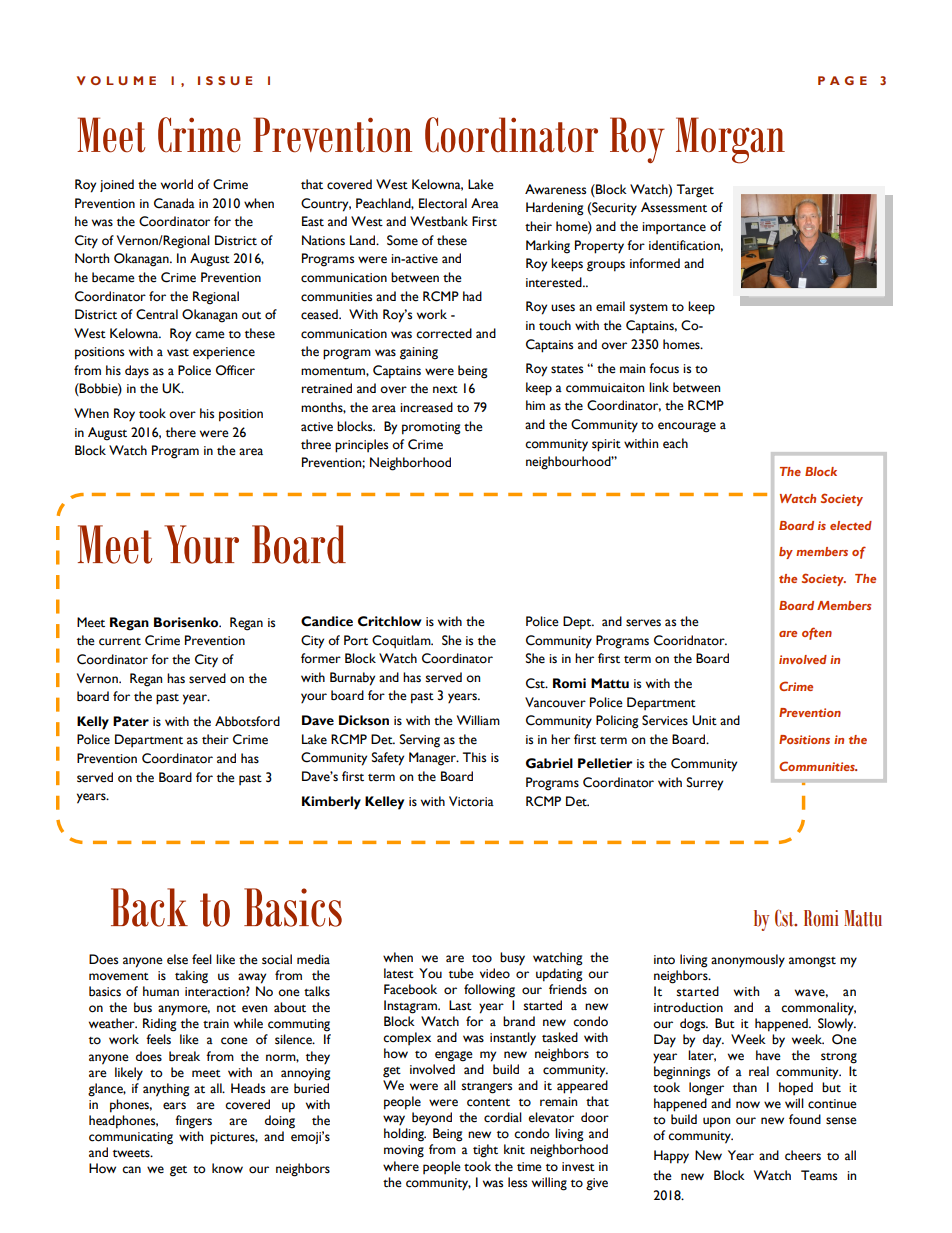 This screenshot has height=1233, width=952. I want to click on world, so click(177, 184).
